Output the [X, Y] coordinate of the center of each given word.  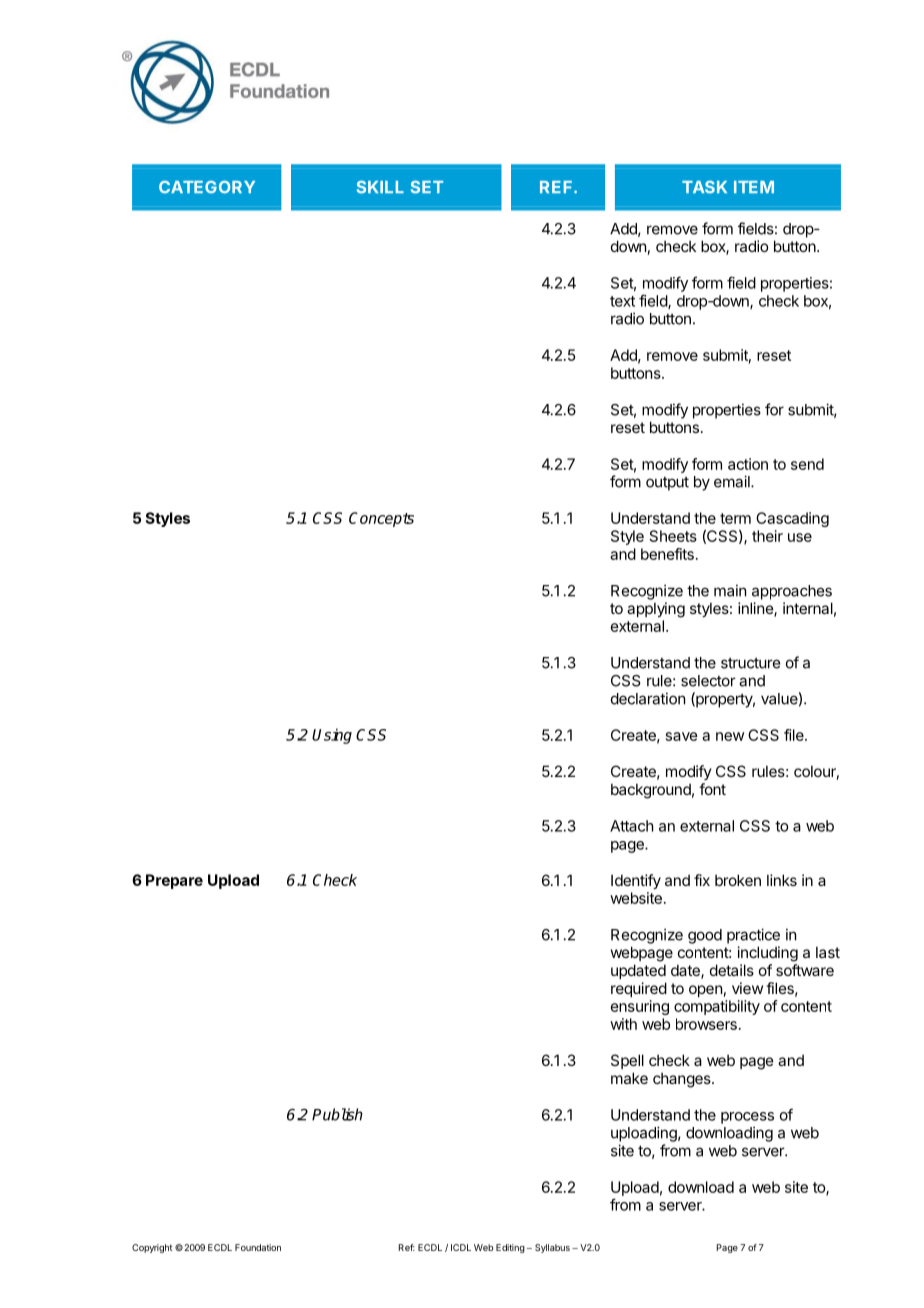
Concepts [381, 519]
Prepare [174, 881]
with [623, 1024]
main [730, 590]
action [748, 464]
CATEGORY [207, 187]
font [712, 789]
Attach [632, 826]
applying [656, 610]
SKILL [380, 187]
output [667, 484]
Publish [337, 1114]
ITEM [754, 187]
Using [332, 736]
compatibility [717, 1007]
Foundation [258, 1247]
